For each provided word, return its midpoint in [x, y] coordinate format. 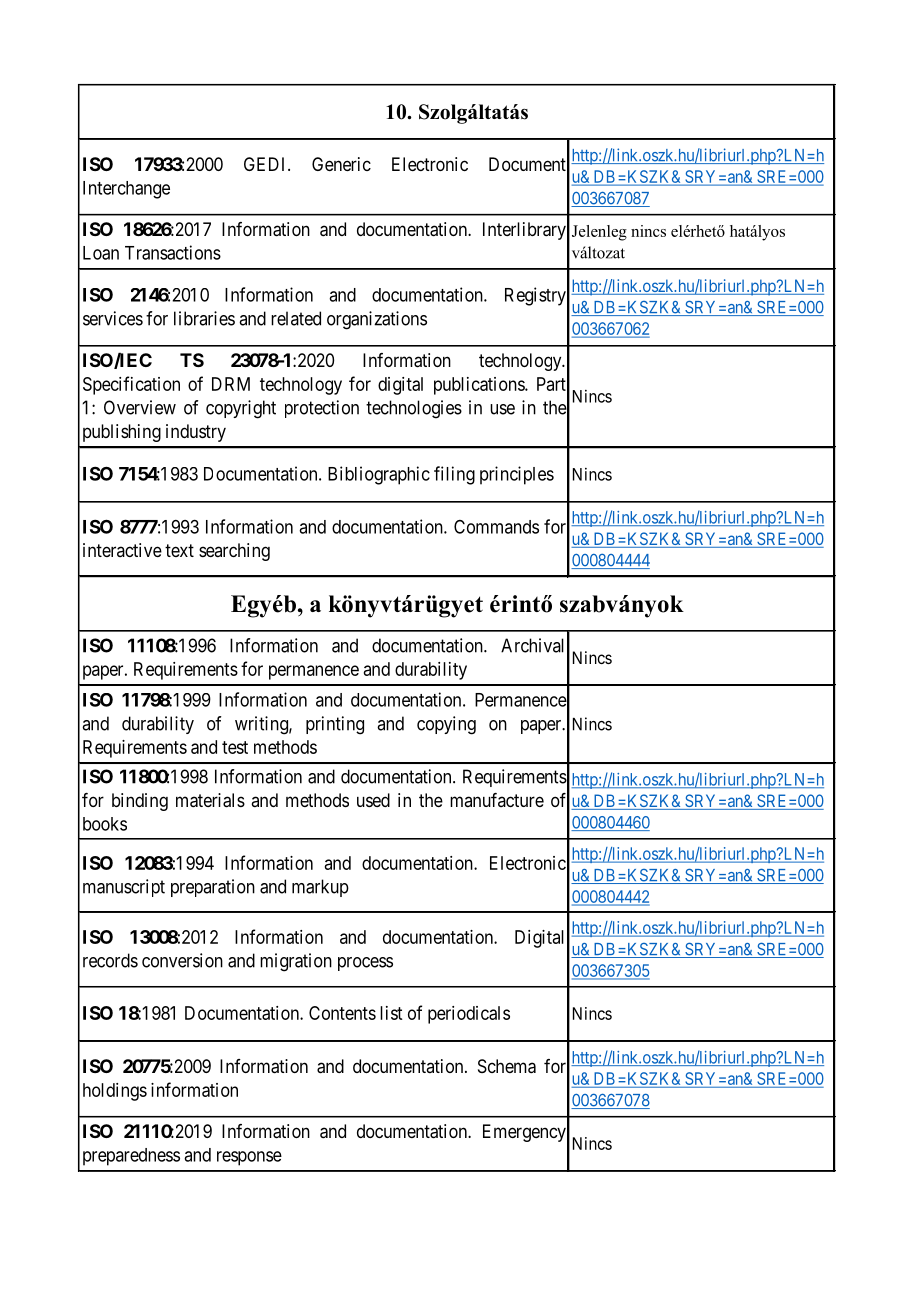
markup [320, 888]
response [249, 1158]
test [235, 747]
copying [446, 725]
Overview [140, 407]
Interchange [126, 190]
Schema [507, 1066]
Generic [341, 164]
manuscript [124, 888]
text [179, 550]
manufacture [497, 800]
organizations [377, 320]
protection [322, 409]
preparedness [131, 1157]
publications [480, 386]
